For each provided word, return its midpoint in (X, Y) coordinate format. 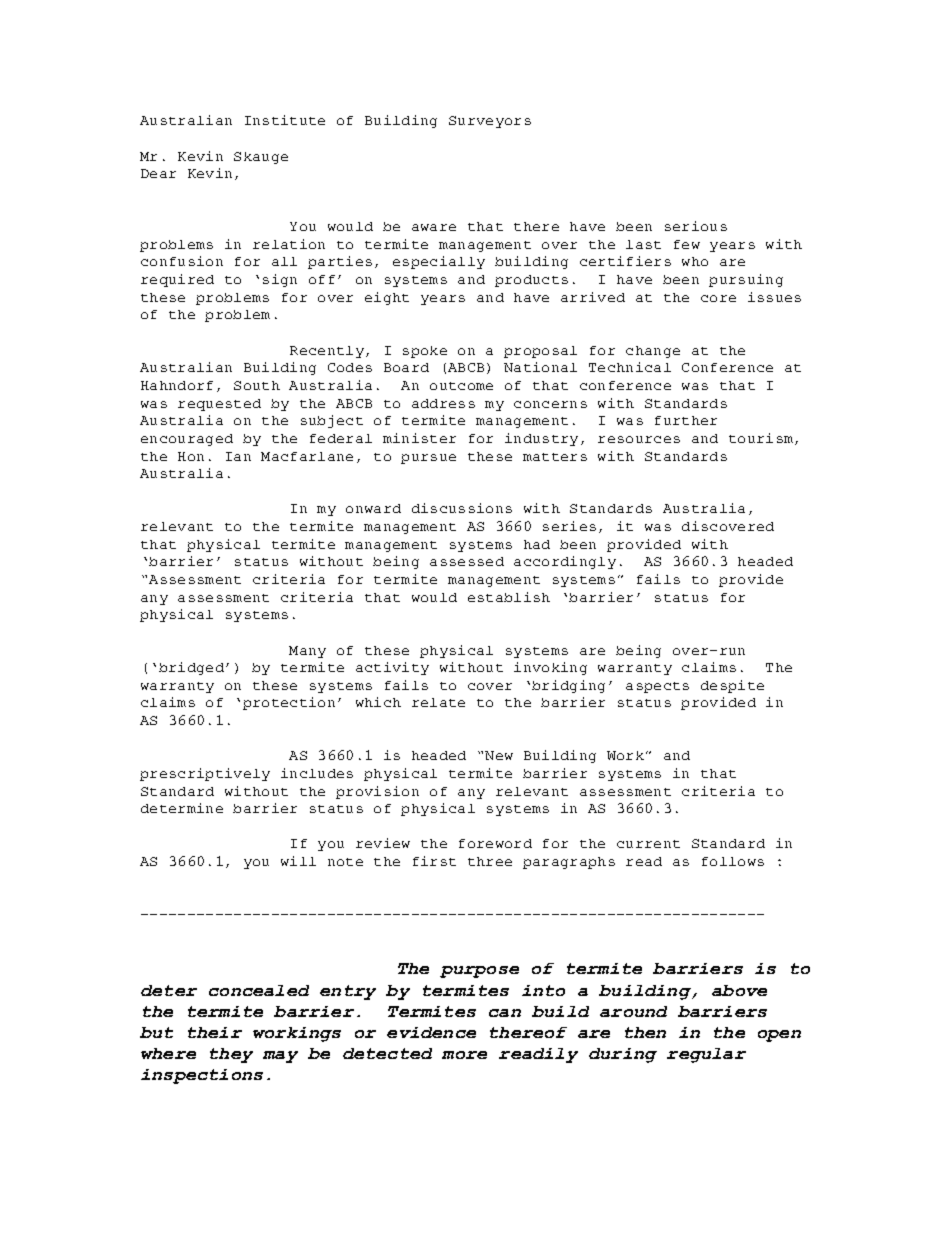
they (231, 1055)
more (464, 1055)
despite (732, 686)
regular (706, 1055)
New (499, 755)
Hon (191, 456)
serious (696, 226)
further (686, 420)
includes (317, 773)
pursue (428, 459)
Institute (285, 120)
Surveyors (490, 122)
